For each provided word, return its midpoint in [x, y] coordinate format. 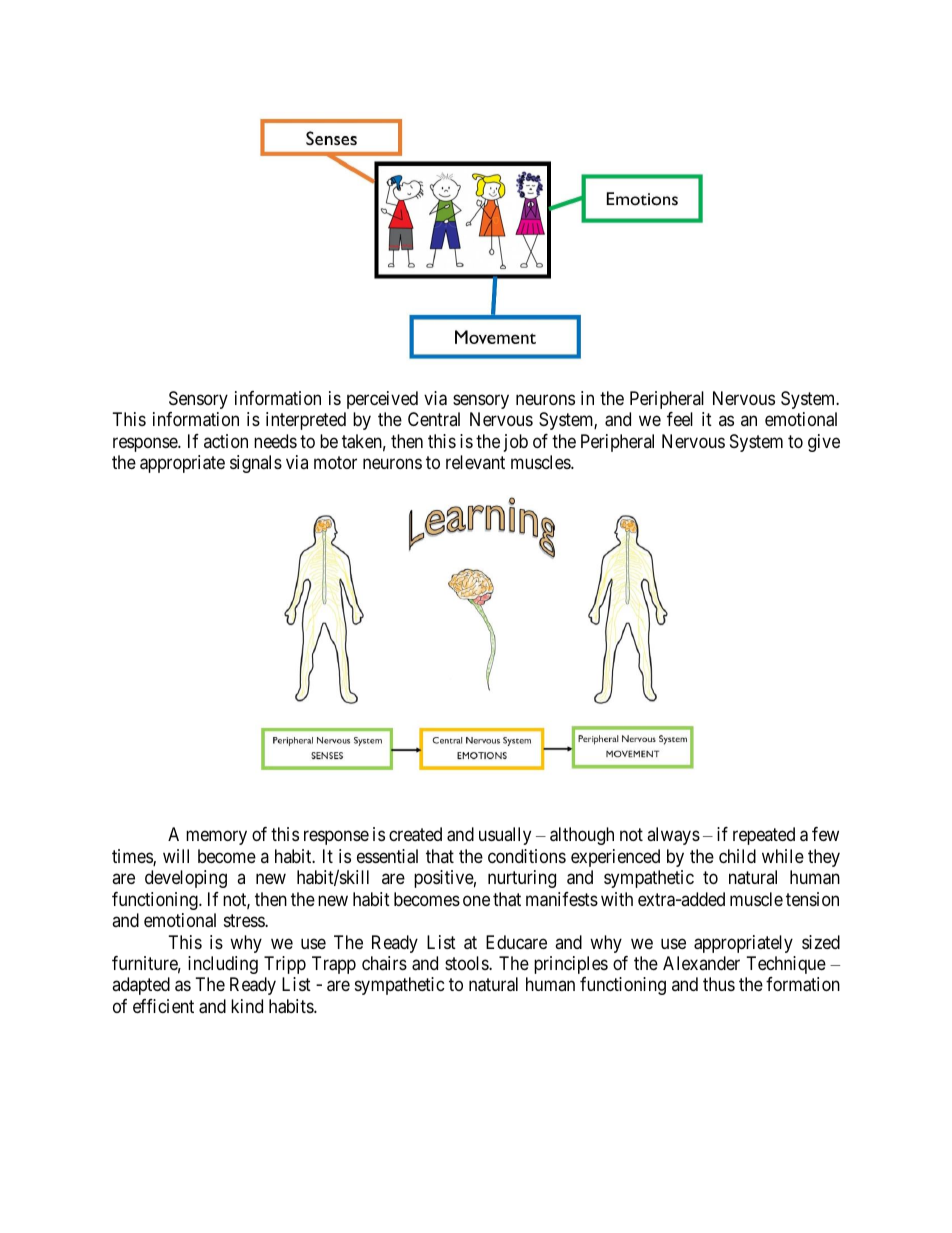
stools [467, 963]
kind [247, 1006]
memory [216, 837]
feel [680, 419]
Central [434, 419]
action [226, 441]
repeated [764, 836]
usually [505, 836]
